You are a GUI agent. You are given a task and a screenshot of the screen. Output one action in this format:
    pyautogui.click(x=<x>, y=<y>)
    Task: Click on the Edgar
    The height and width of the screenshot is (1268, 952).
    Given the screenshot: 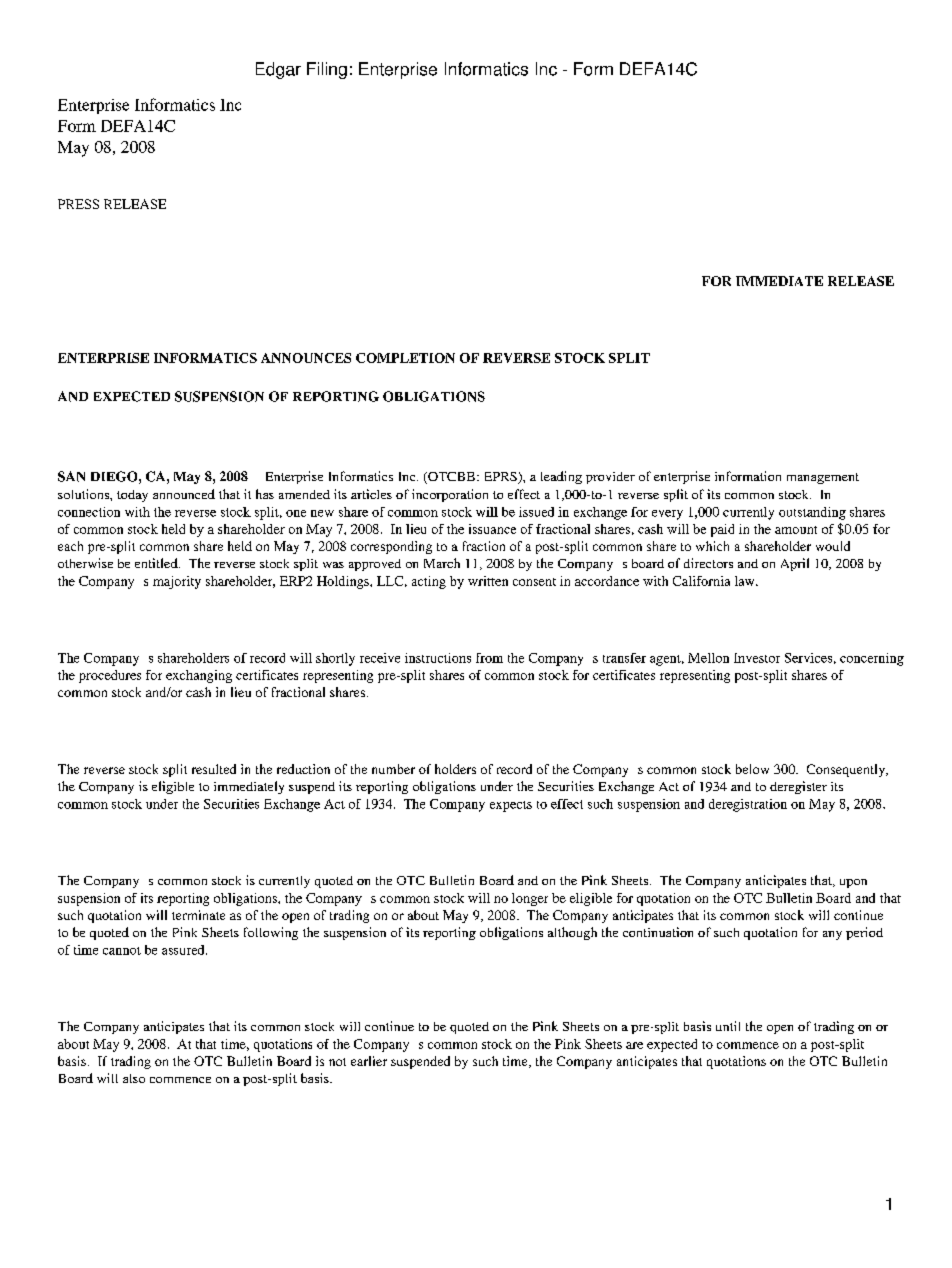 What is the action you would take?
    pyautogui.click(x=278, y=70)
